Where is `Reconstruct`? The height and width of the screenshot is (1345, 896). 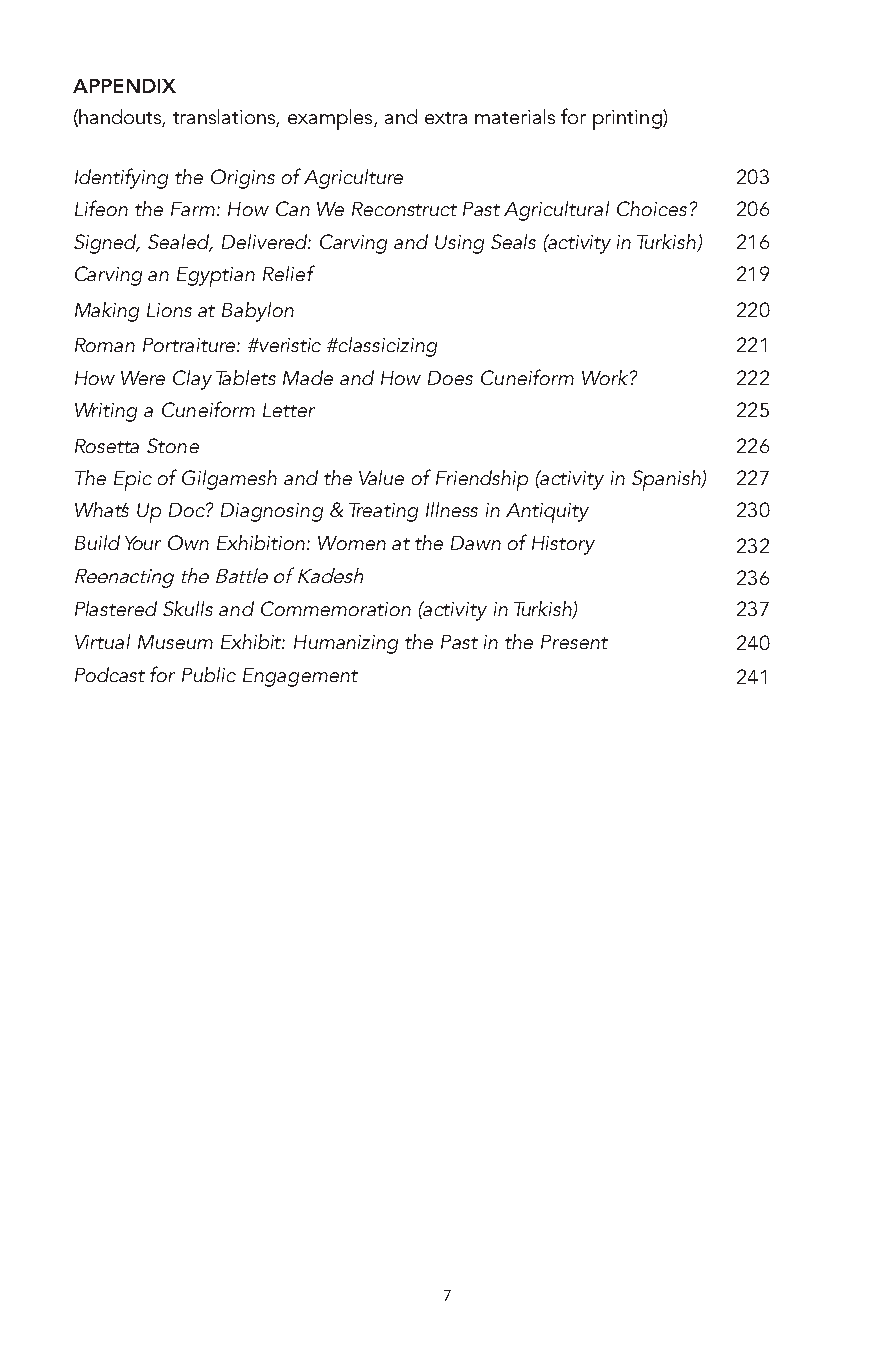 Reconstruct is located at coordinates (404, 209).
